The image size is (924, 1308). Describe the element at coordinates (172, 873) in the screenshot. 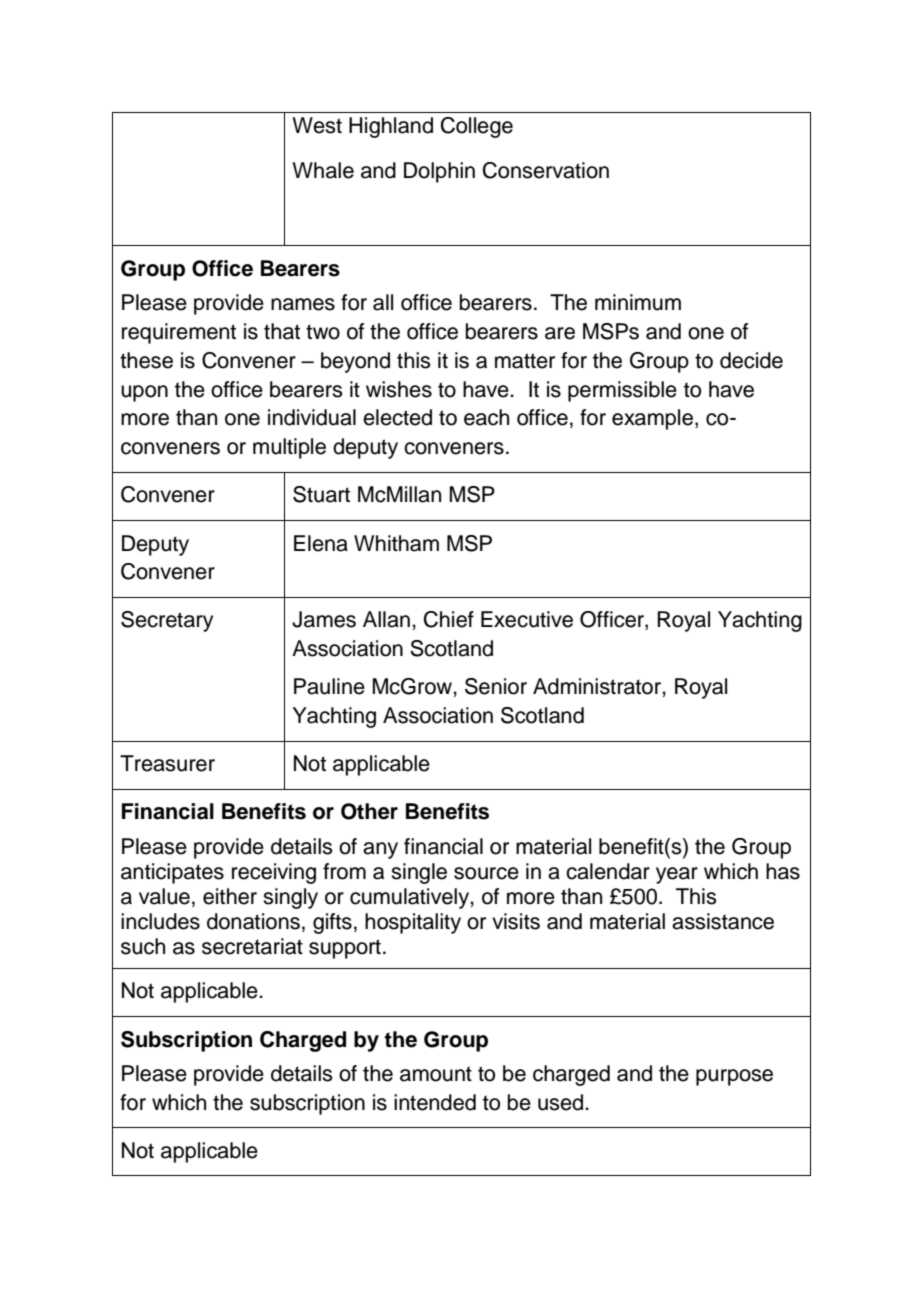

I see `anticipates` at that location.
